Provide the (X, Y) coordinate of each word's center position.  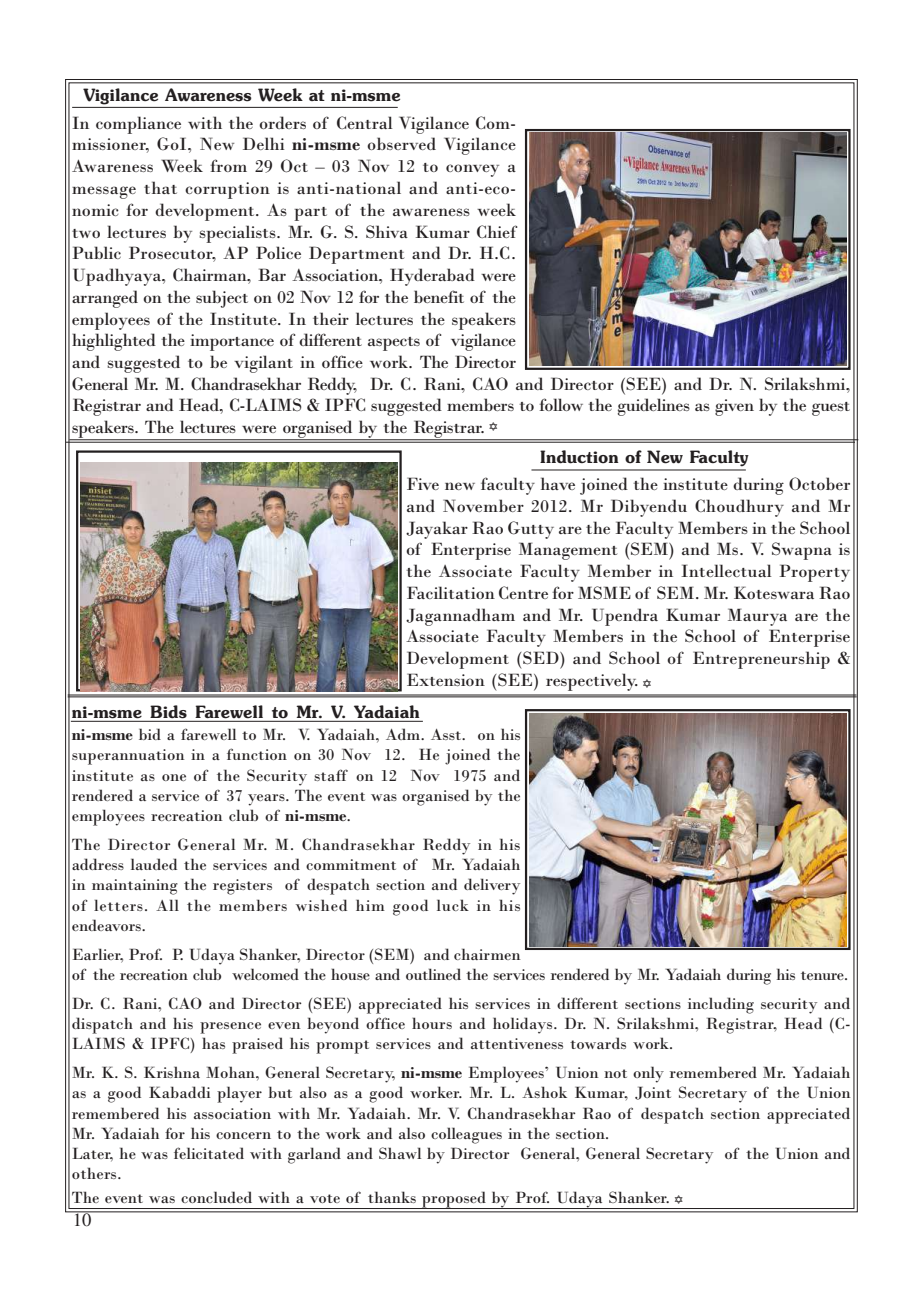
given (734, 407)
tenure (823, 975)
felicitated (209, 1153)
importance (232, 342)
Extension (446, 679)
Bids (168, 712)
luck (453, 905)
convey (472, 170)
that (160, 187)
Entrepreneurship (761, 660)
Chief (497, 231)
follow (561, 404)
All (167, 905)
